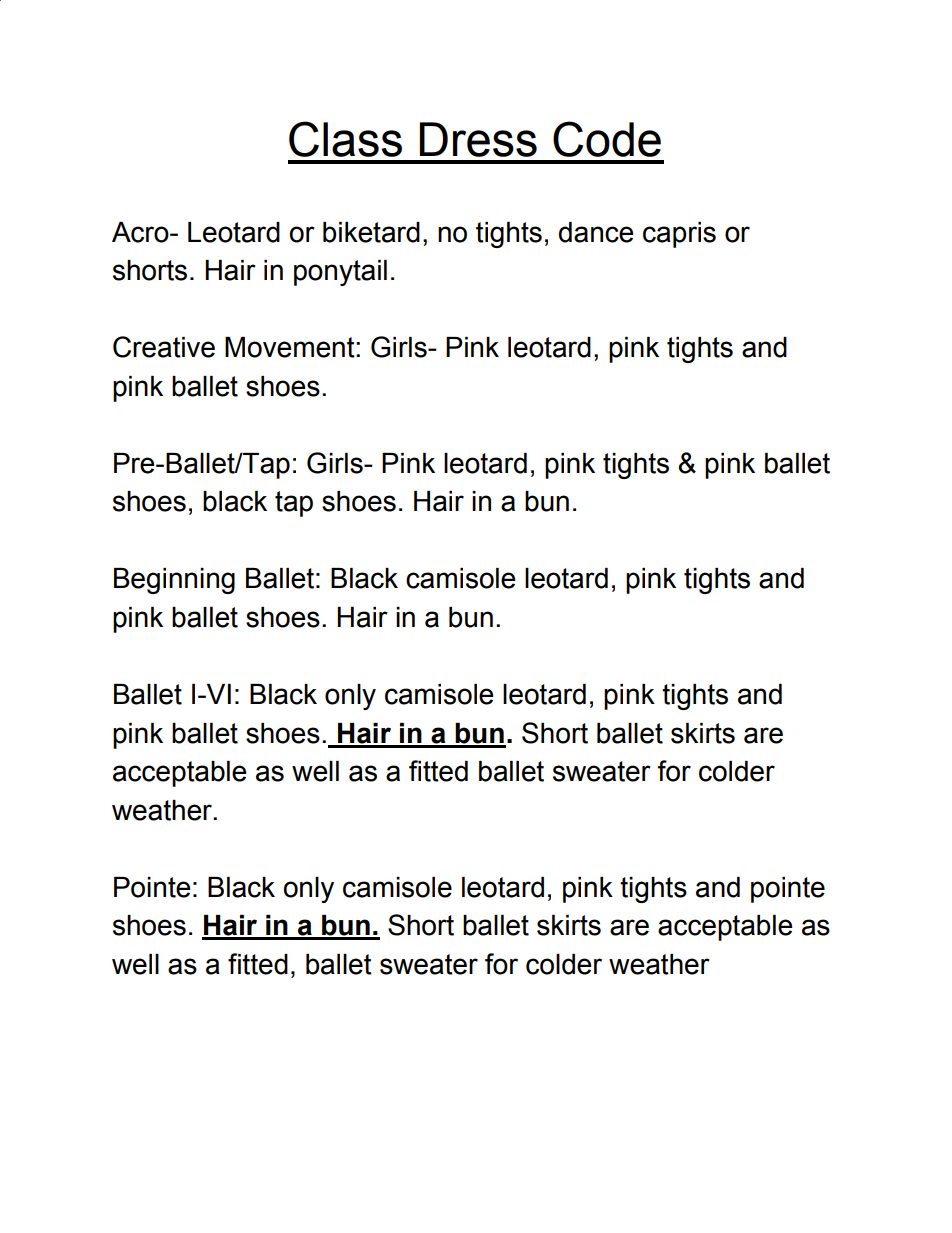 Image resolution: width=952 pixels, height=1233 pixels. I want to click on Beginning, so click(174, 581).
